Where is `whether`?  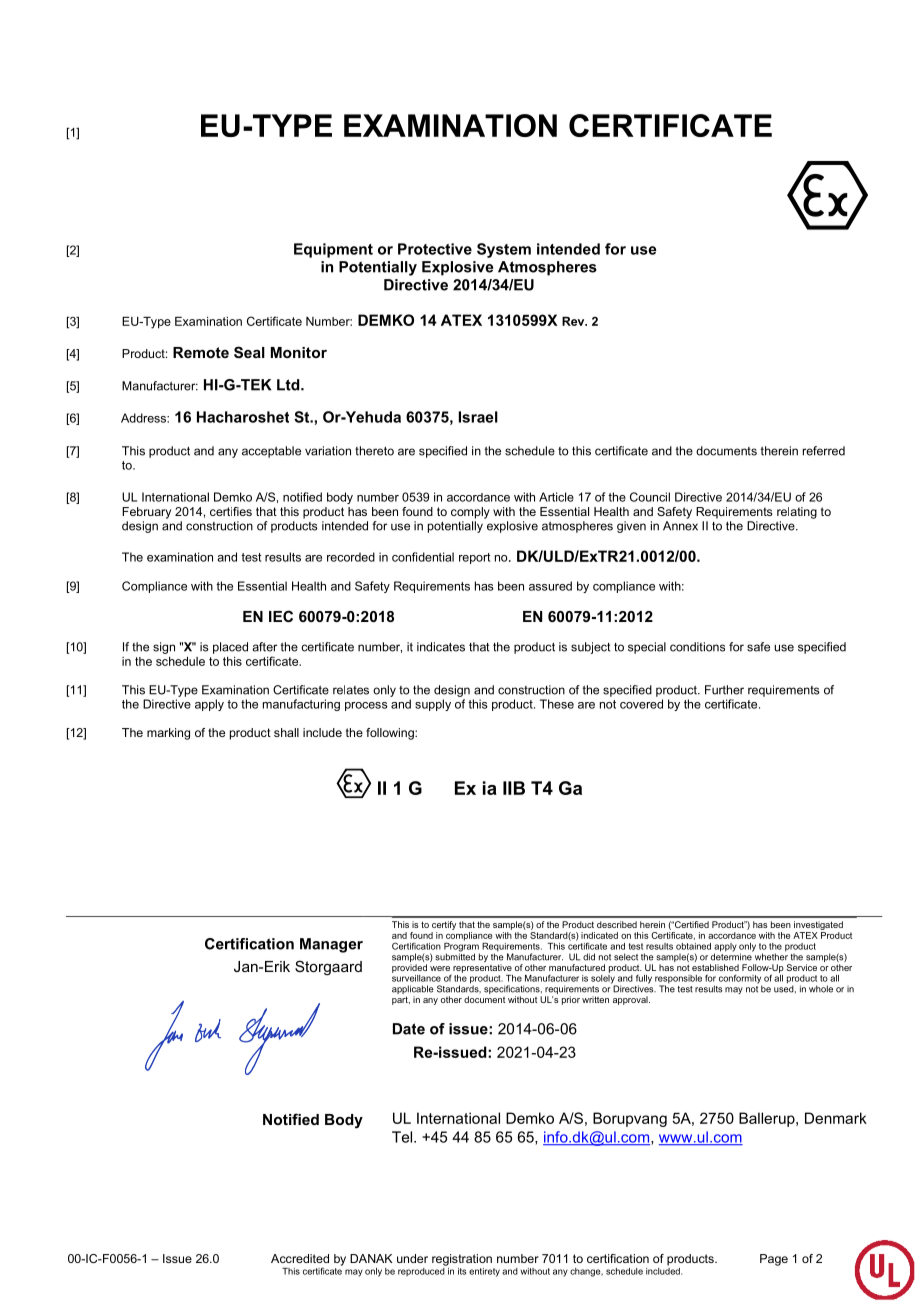
whether is located at coordinates (771, 956).
